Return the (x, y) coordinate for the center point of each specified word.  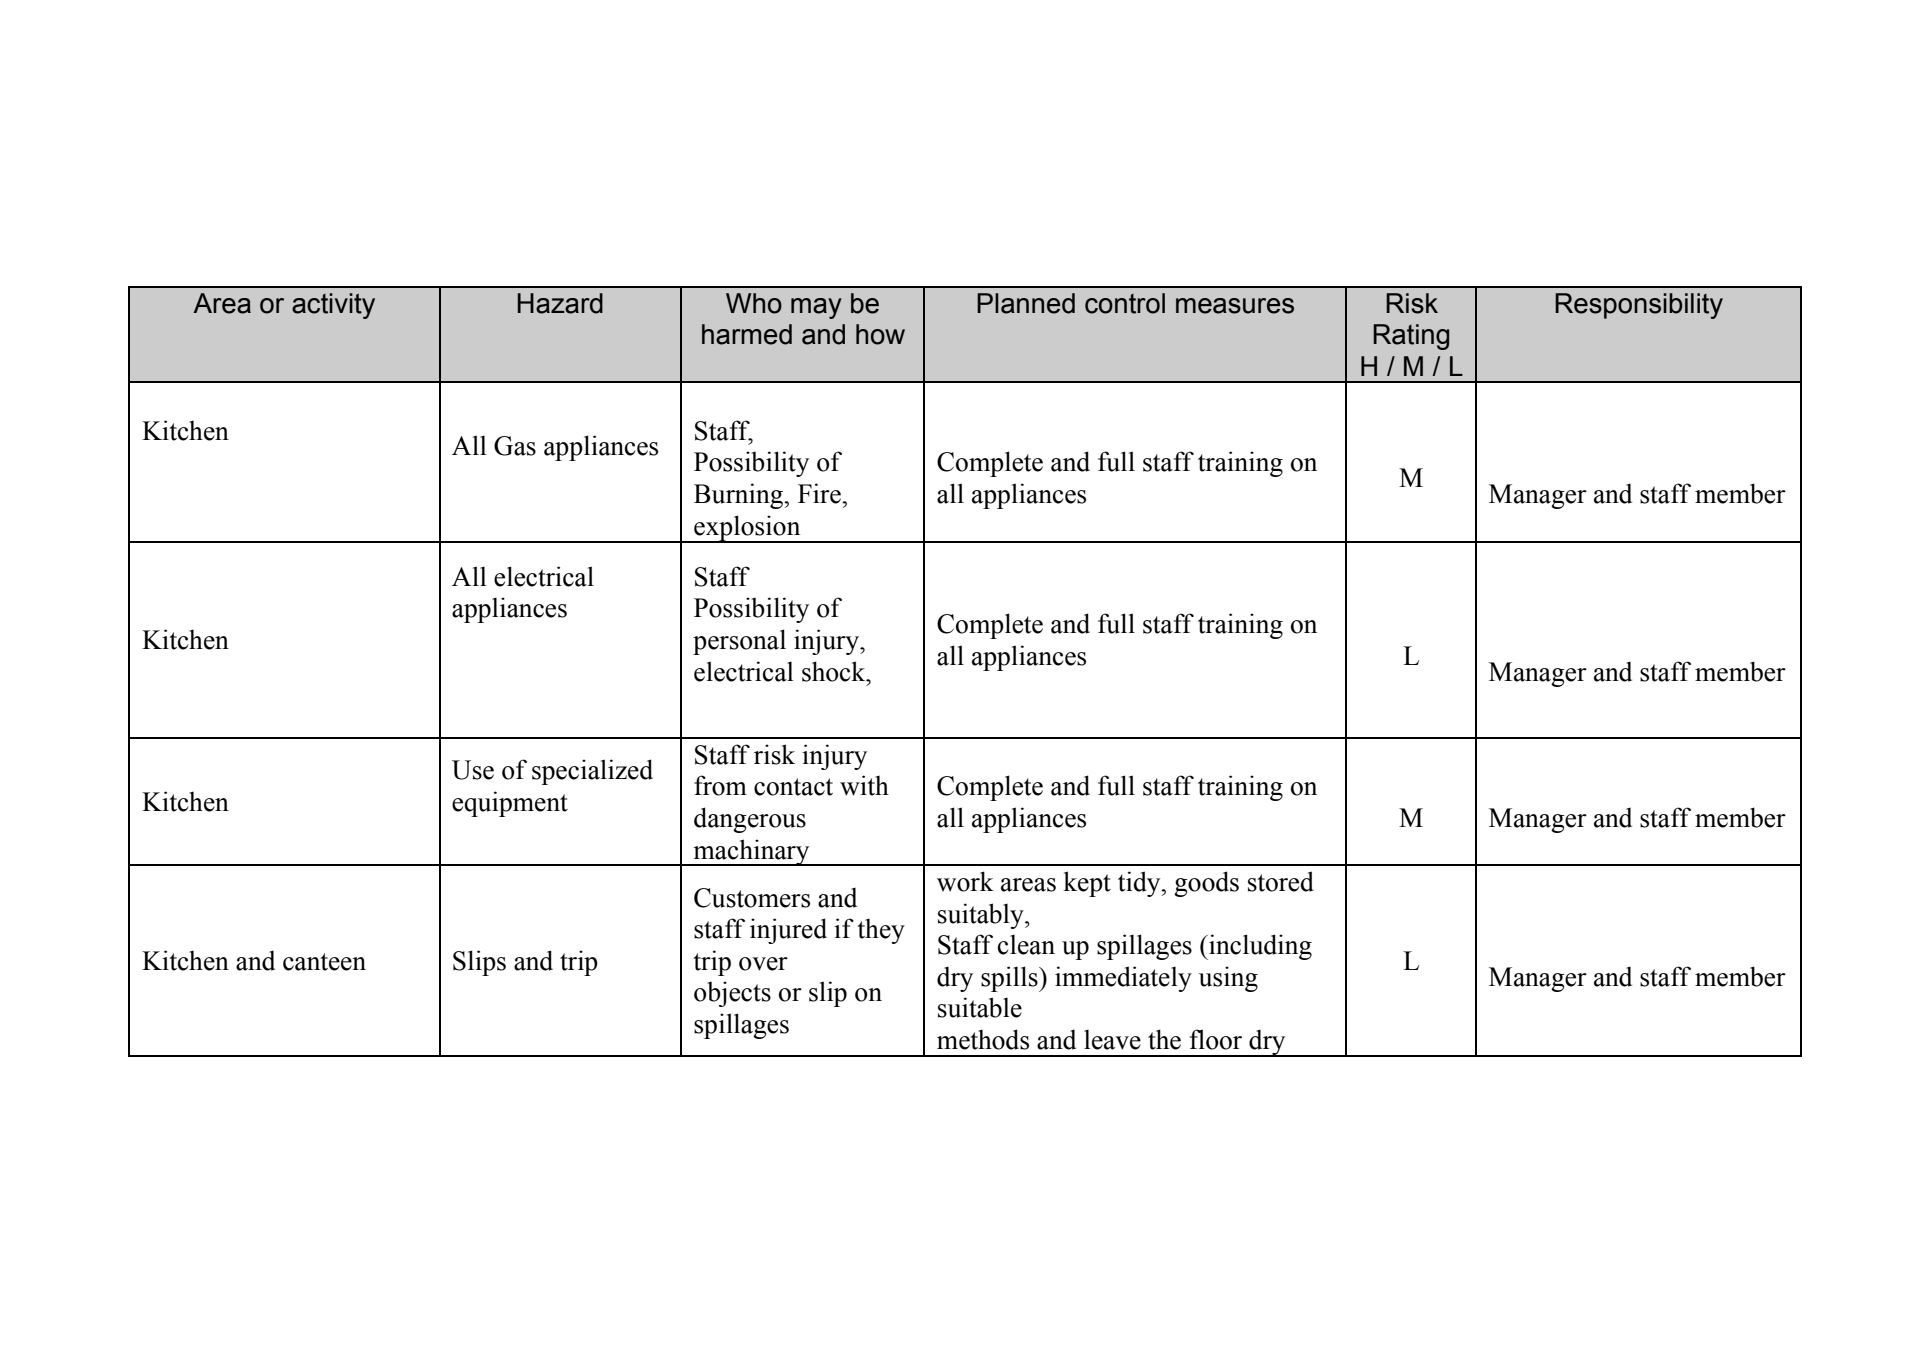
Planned (1026, 303)
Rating (1411, 337)
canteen (324, 962)
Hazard (560, 303)
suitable (980, 1007)
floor (1216, 1039)
